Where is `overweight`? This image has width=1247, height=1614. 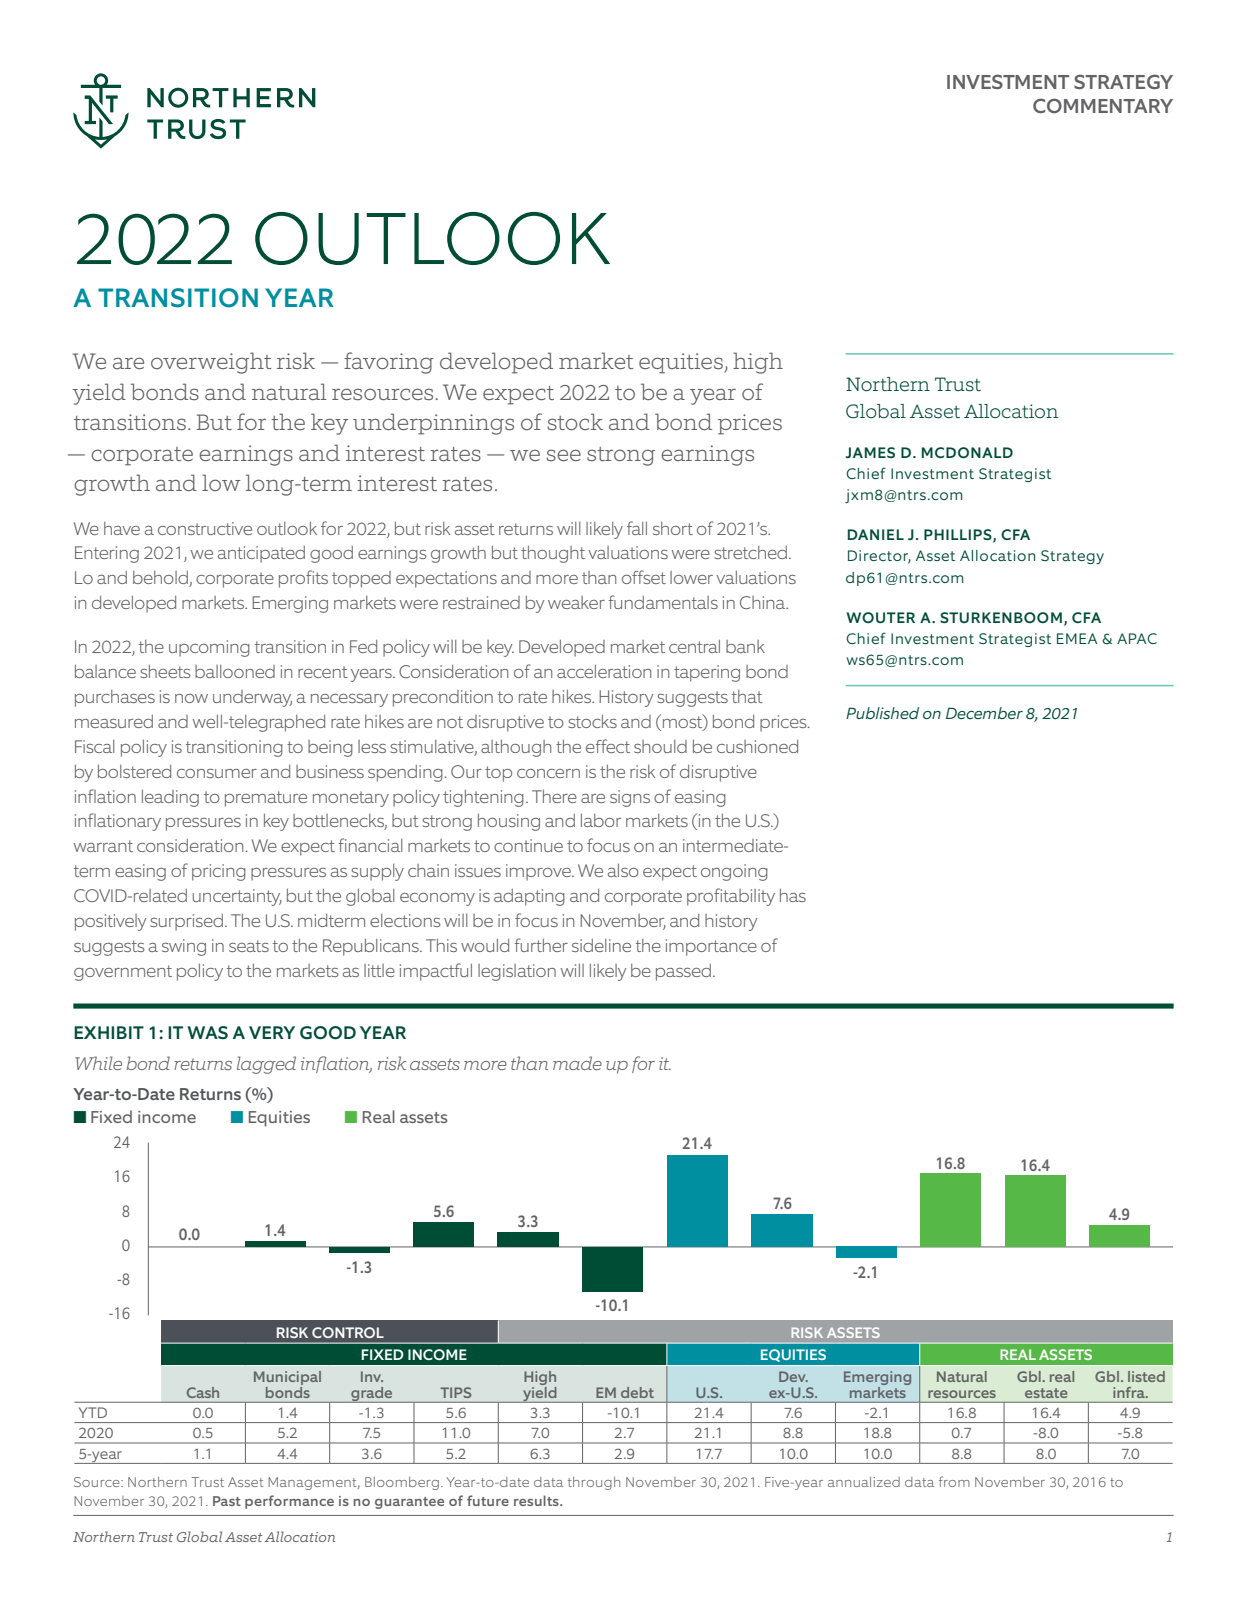 overweight is located at coordinates (211, 363).
